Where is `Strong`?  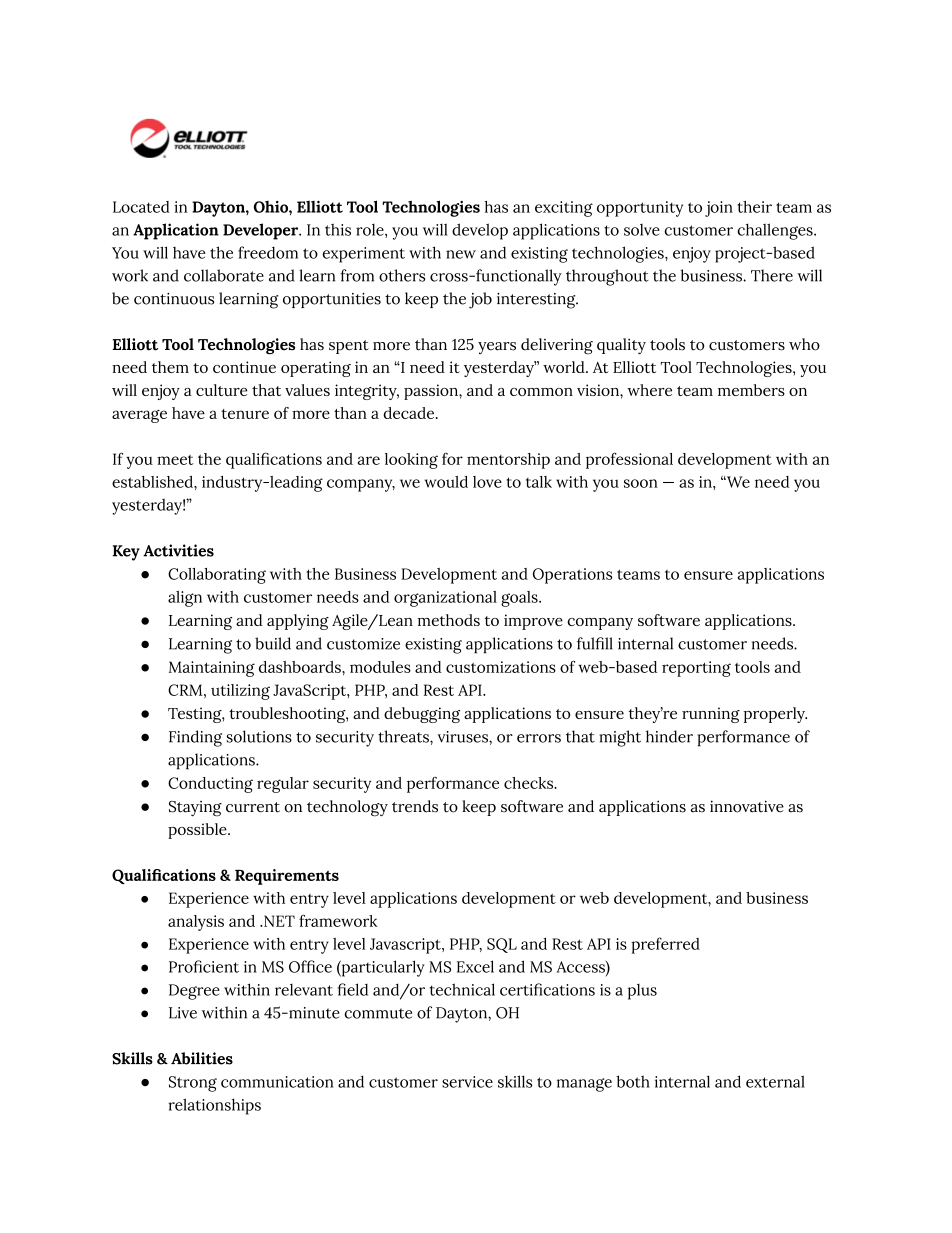
Strong is located at coordinates (193, 1084).
